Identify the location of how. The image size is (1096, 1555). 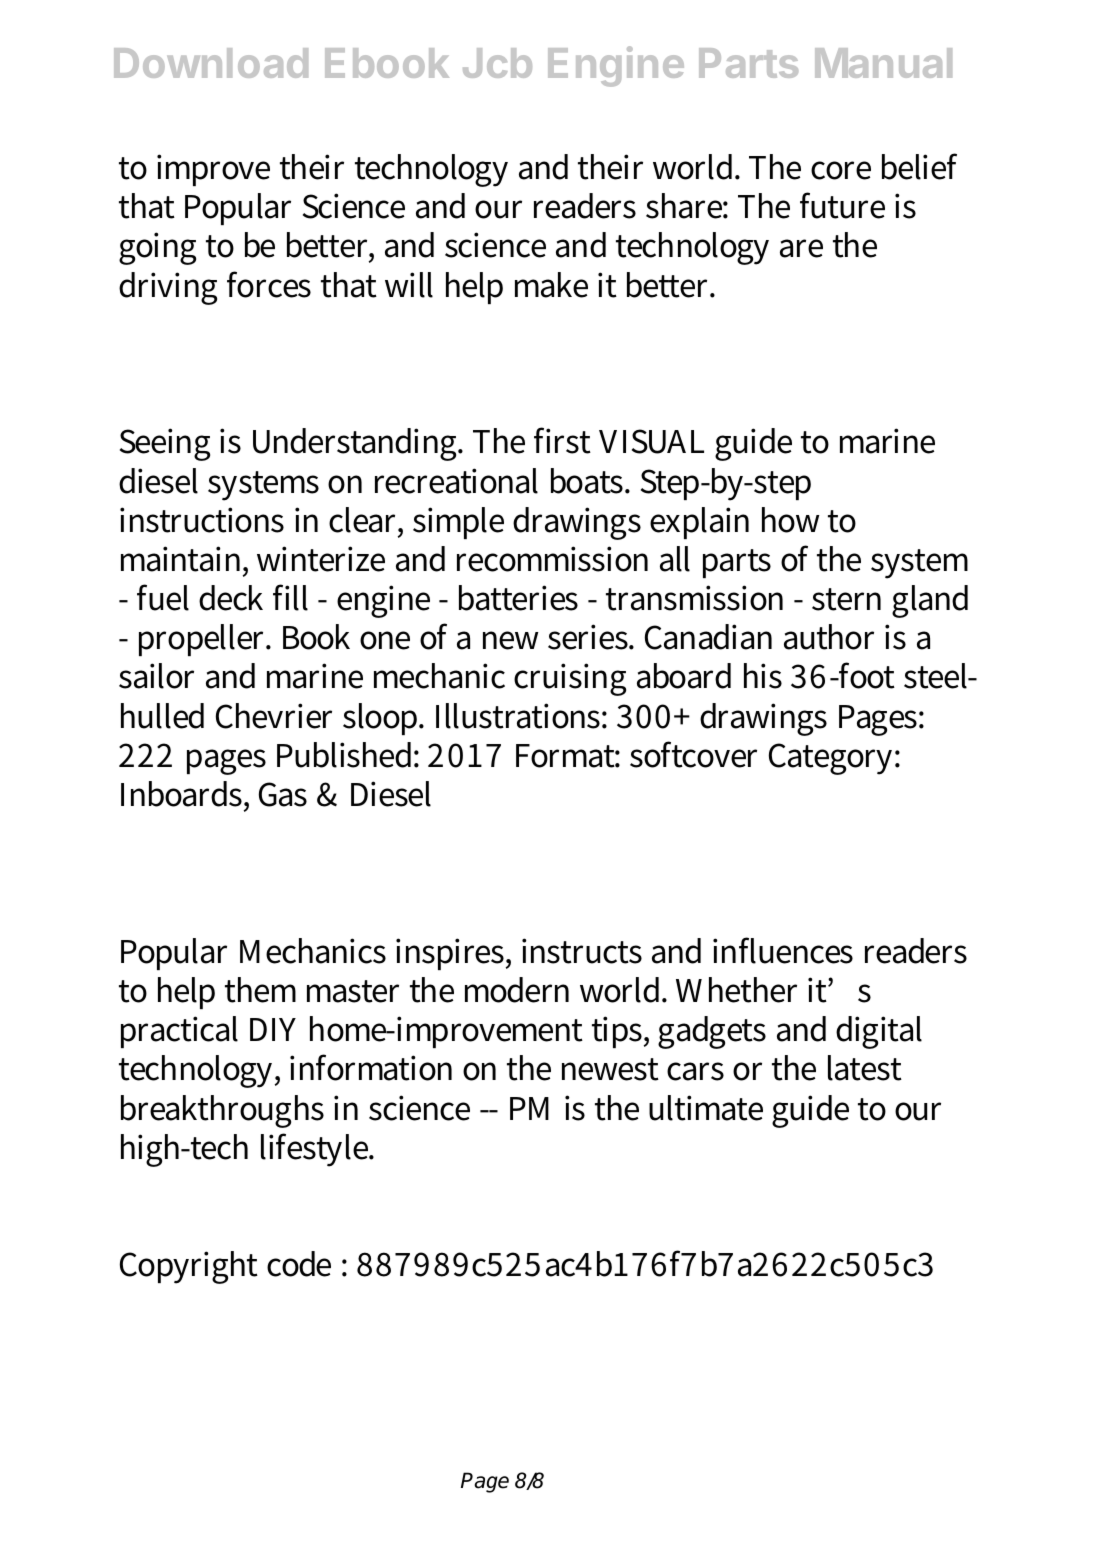
(790, 520).
